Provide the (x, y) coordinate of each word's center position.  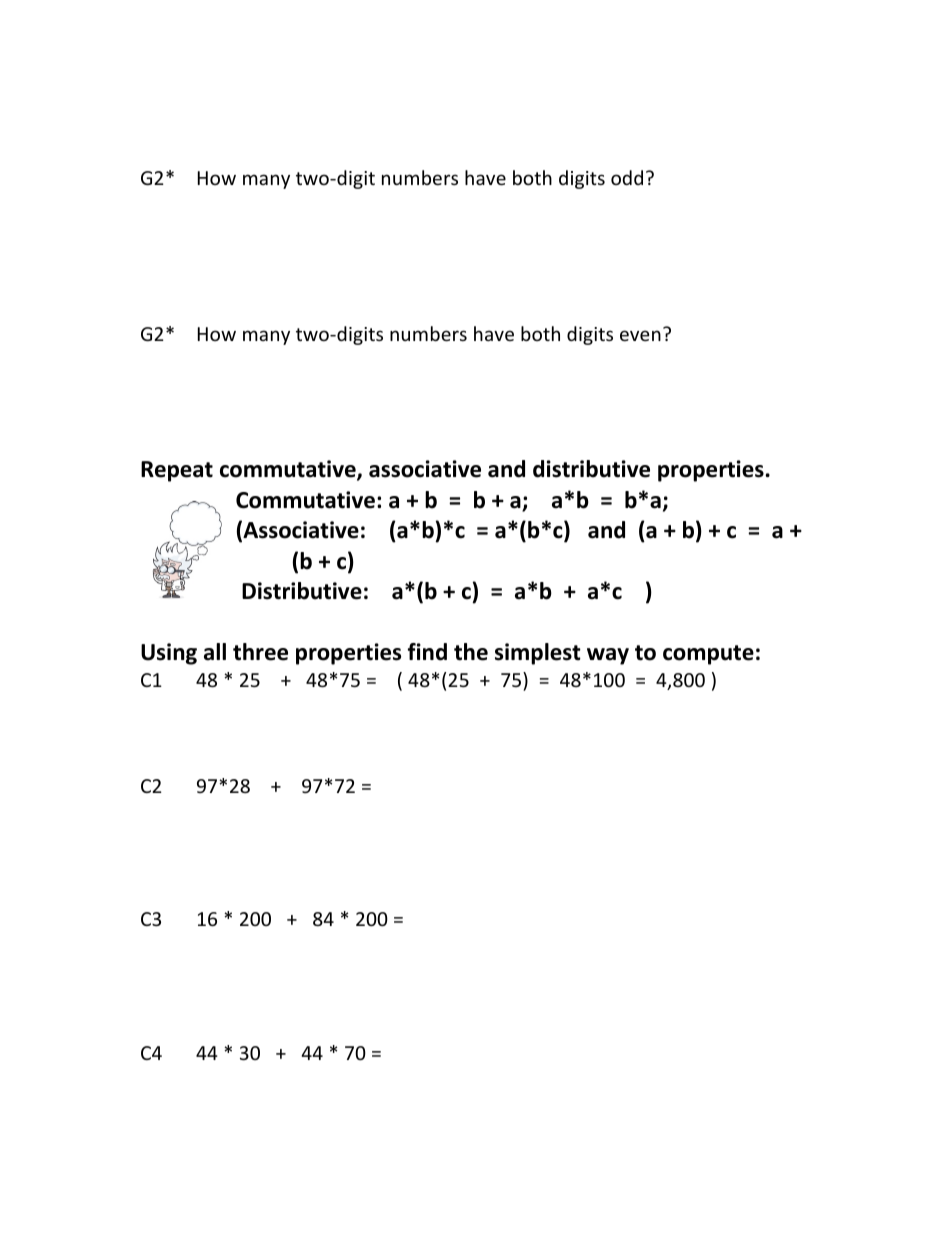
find (427, 652)
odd (627, 177)
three (260, 652)
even (640, 335)
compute (708, 655)
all (215, 652)
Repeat (177, 471)
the (471, 652)
